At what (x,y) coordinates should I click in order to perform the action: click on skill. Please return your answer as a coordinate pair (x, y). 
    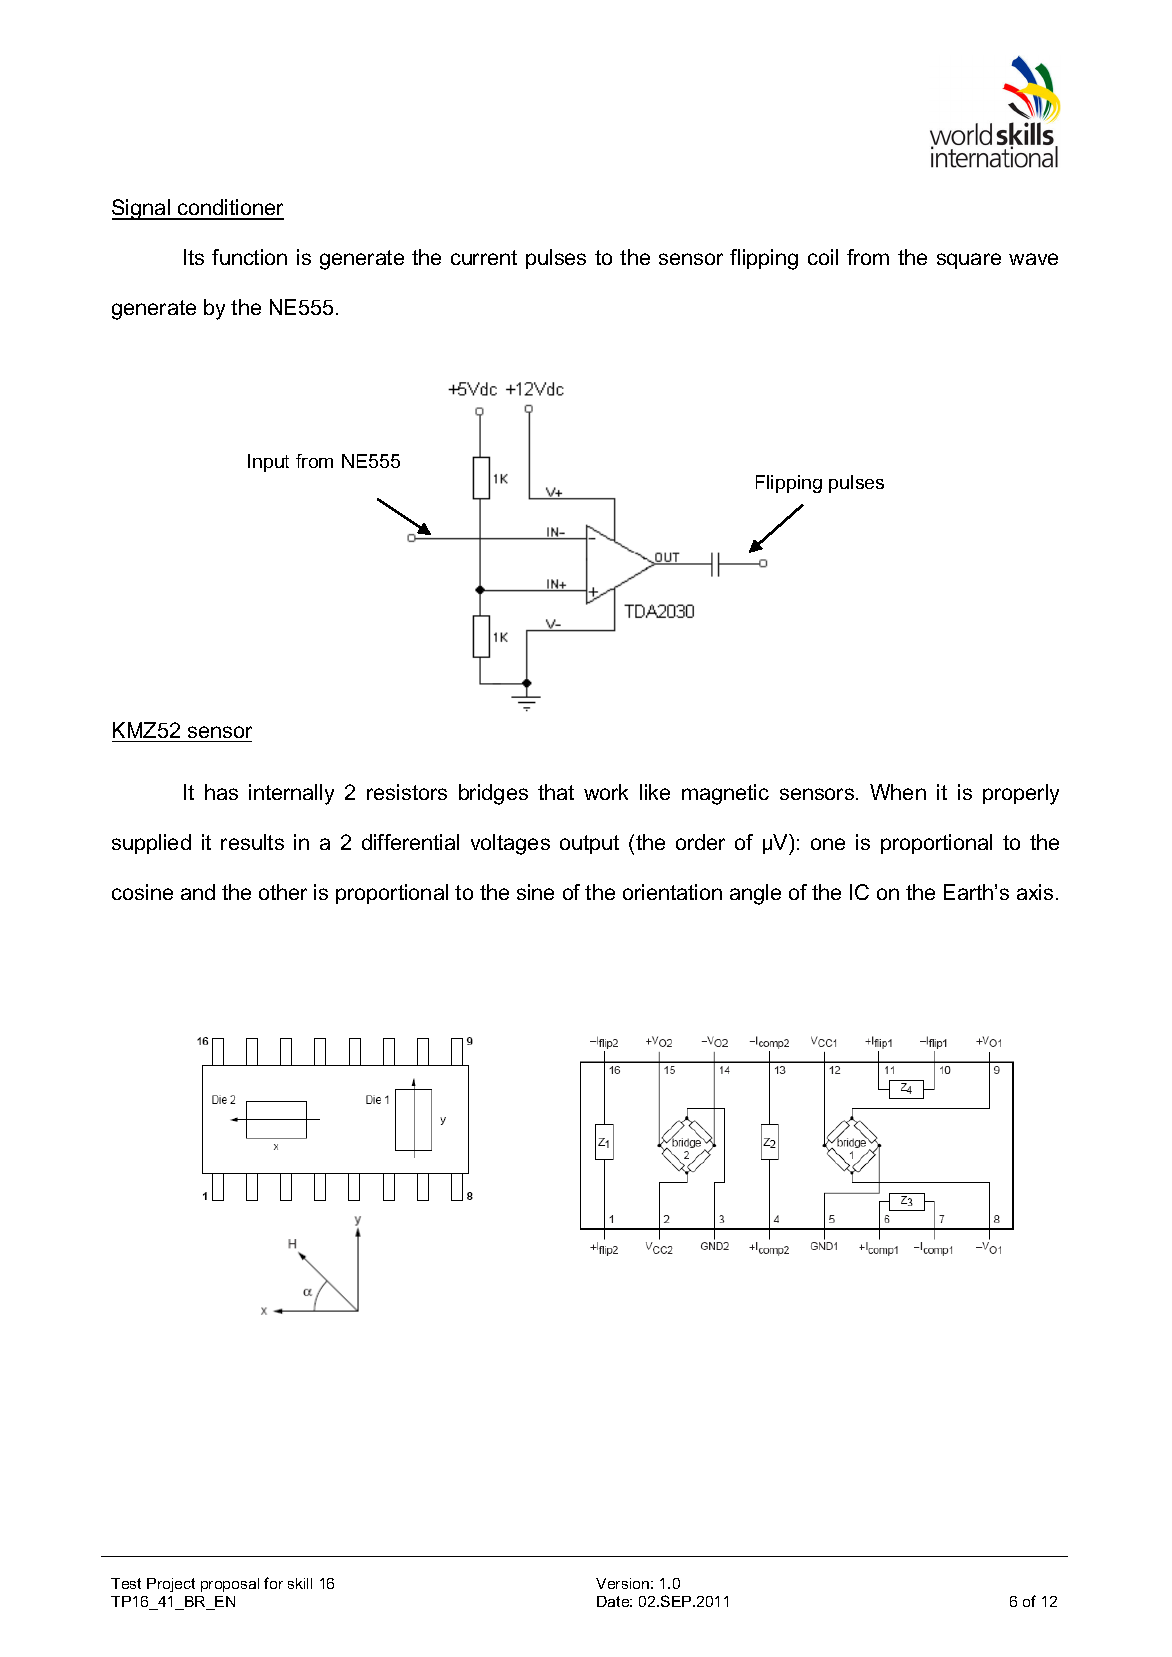
    Looking at the image, I should click on (300, 1583).
